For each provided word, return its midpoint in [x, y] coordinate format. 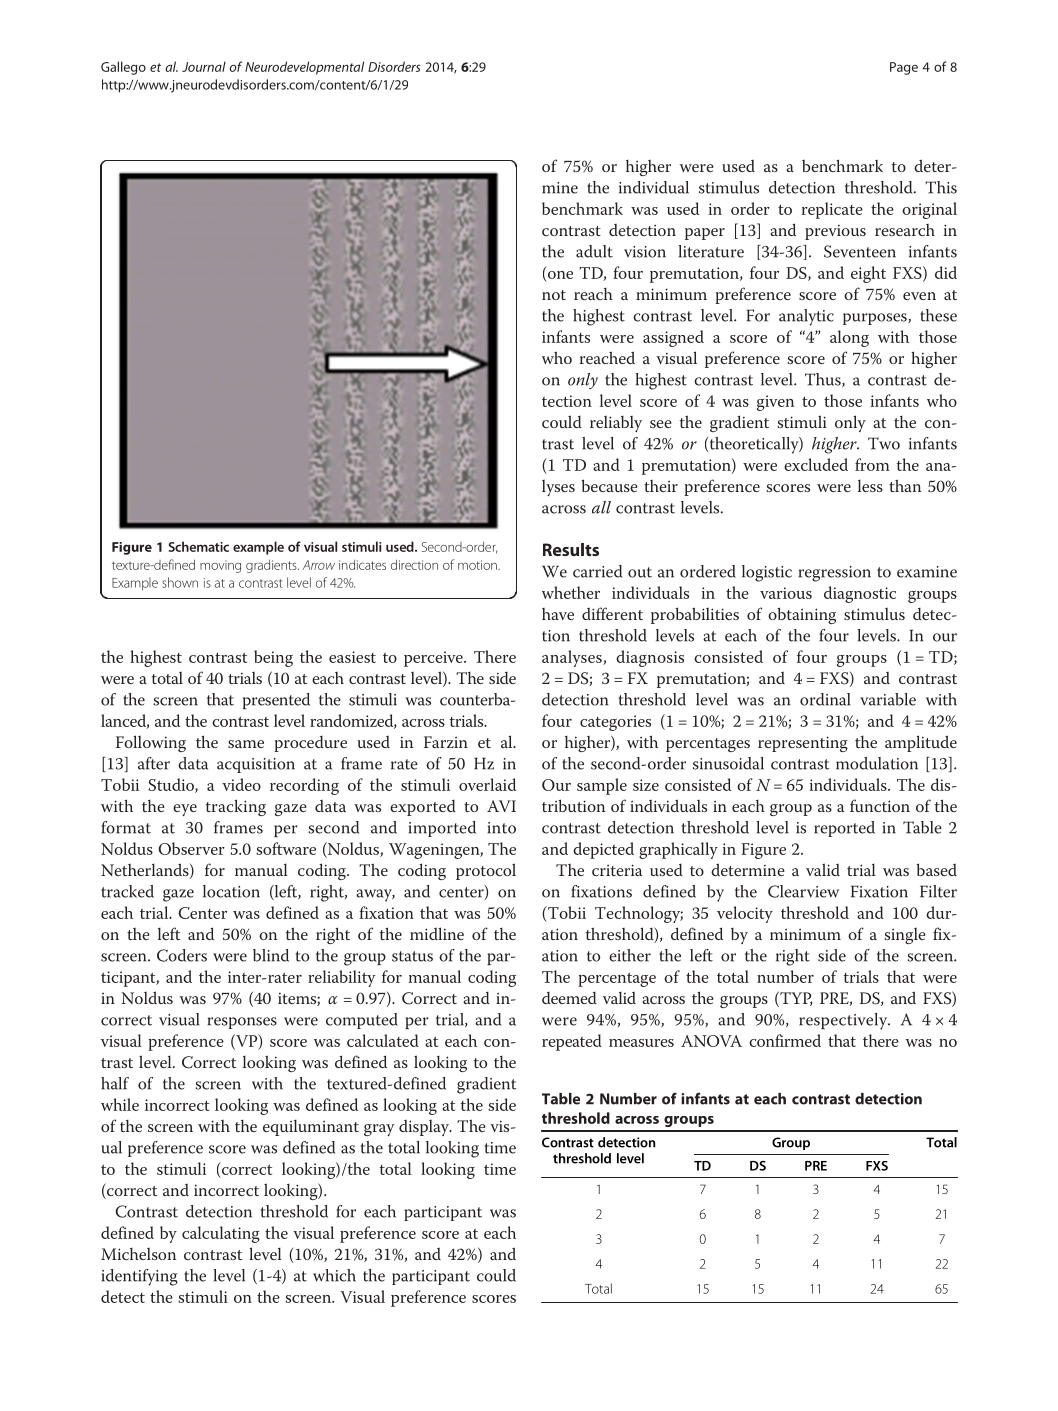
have [558, 614]
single [905, 936]
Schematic [199, 546]
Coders [182, 955]
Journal [204, 66]
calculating [221, 1234]
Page [904, 68]
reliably [616, 424]
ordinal [825, 699]
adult [594, 251]
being [273, 658]
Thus [824, 380]
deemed [569, 998]
